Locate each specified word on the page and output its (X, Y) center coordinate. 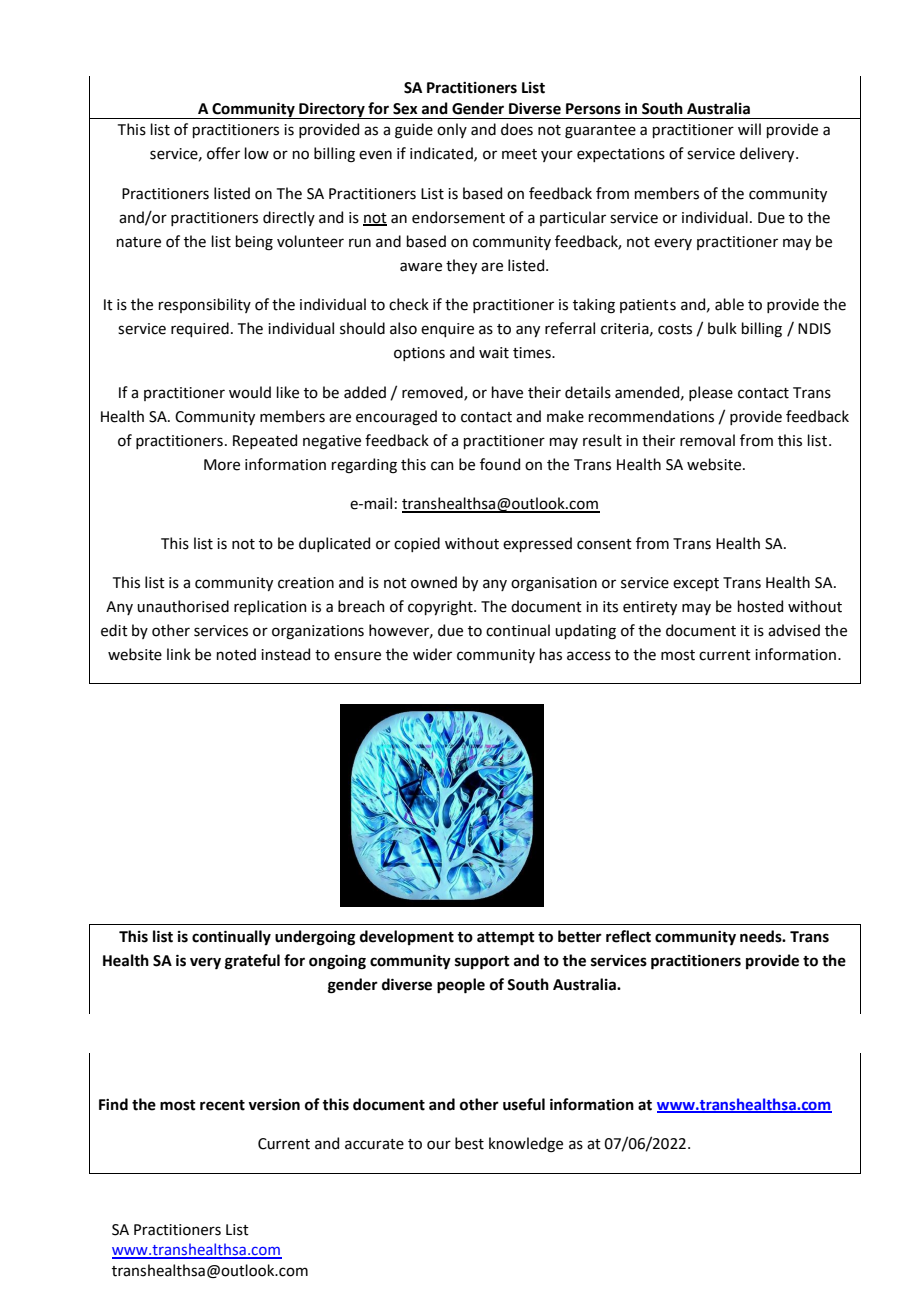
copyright (441, 608)
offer (223, 153)
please (711, 393)
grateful (252, 962)
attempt (506, 939)
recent (222, 1105)
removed (433, 393)
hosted (760, 606)
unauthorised (183, 606)
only (452, 130)
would (250, 392)
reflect (628, 936)
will (749, 129)
